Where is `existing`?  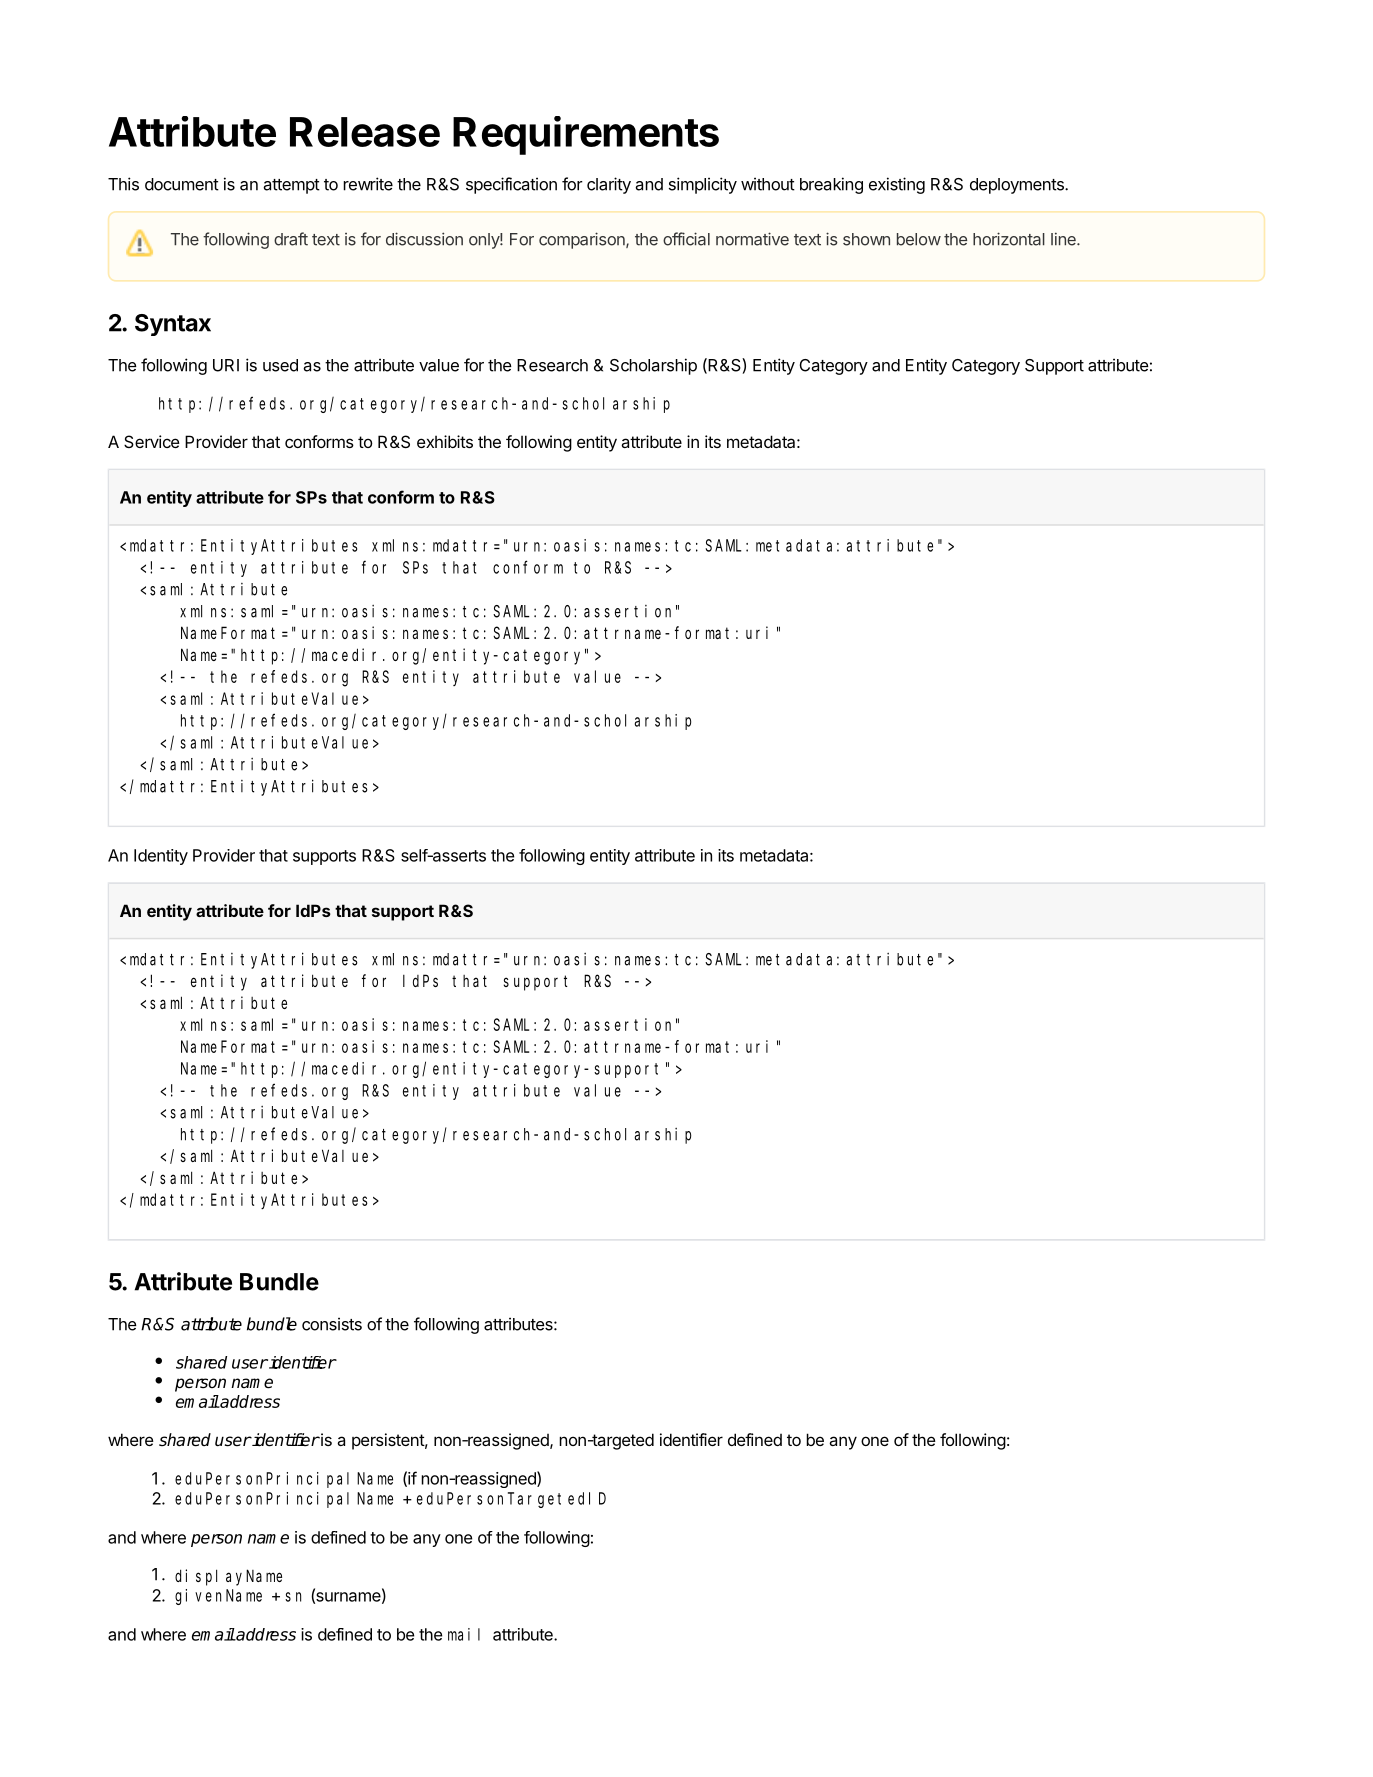 existing is located at coordinates (897, 185).
